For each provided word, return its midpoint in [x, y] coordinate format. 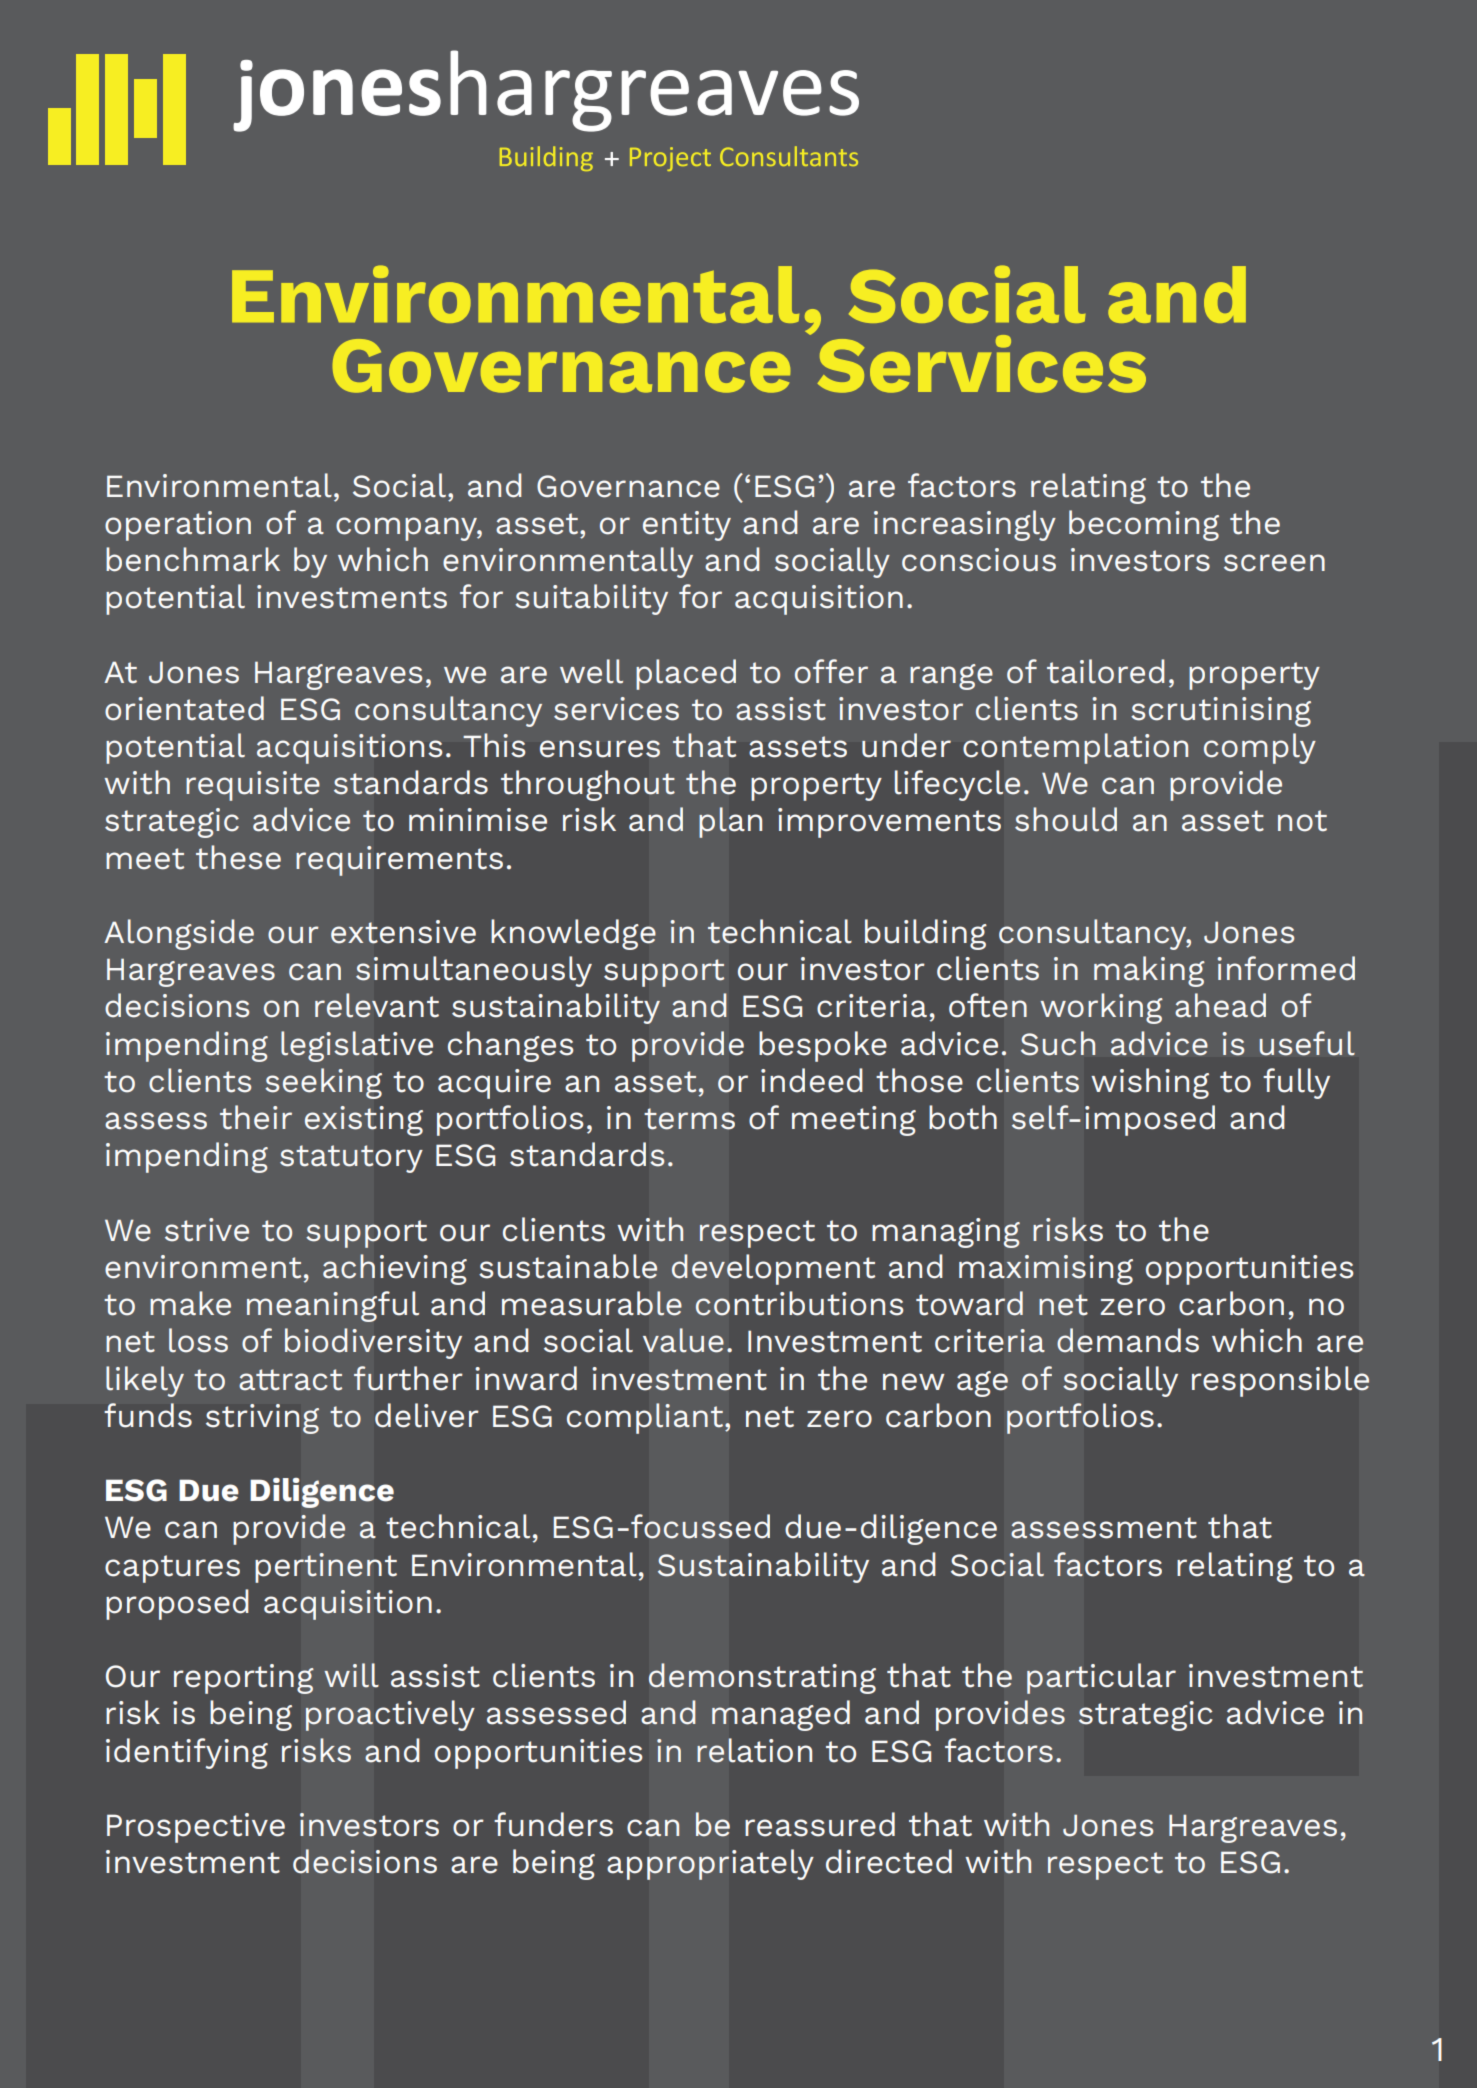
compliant [646, 1418]
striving [262, 1419]
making [1149, 971]
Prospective [196, 1828]
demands [1128, 1340]
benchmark [193, 559]
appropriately [710, 1864]
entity [687, 526]
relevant [377, 1005]
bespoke [823, 1046]
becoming [1144, 525]
